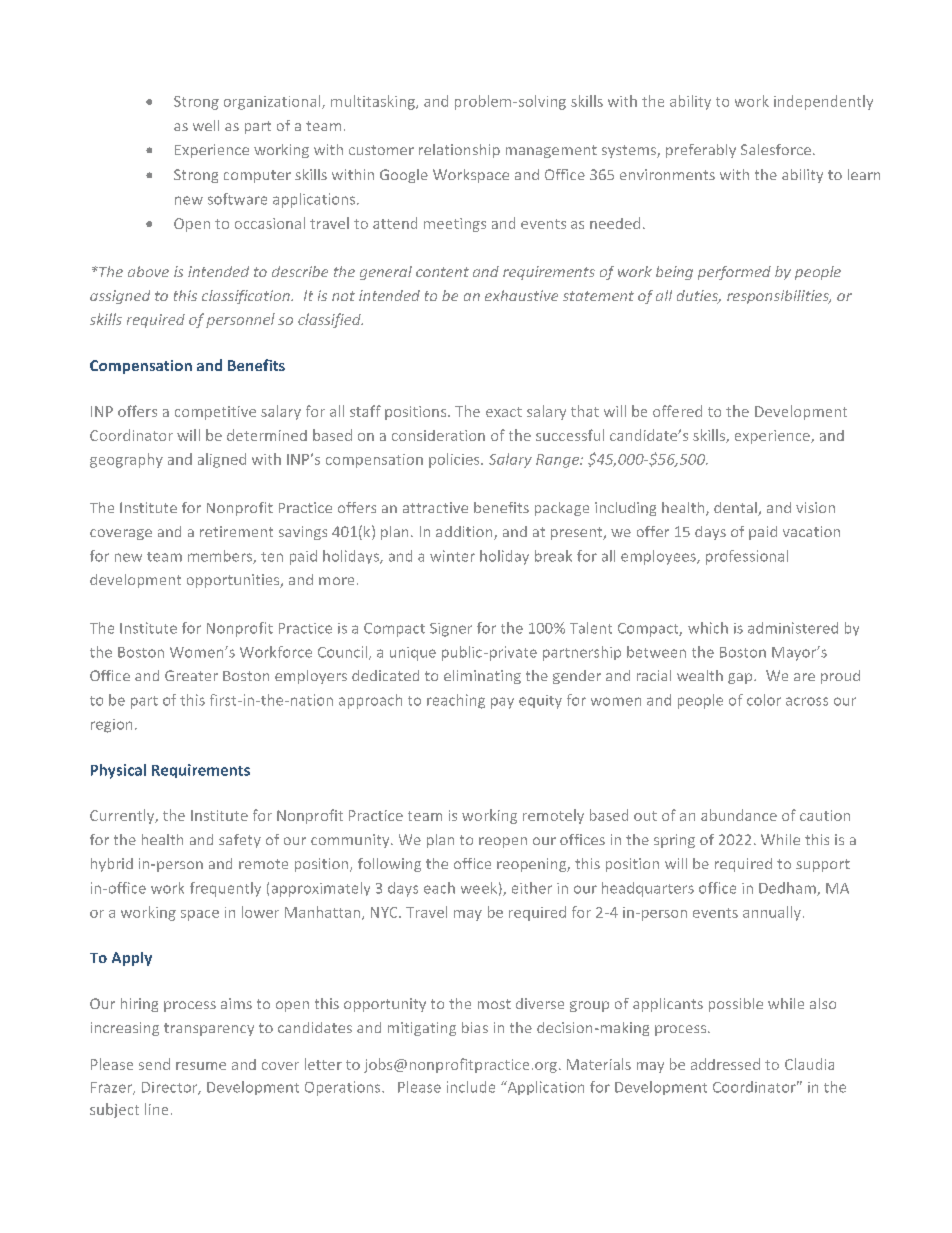 The height and width of the screenshot is (1233, 952). I want to click on aligned, so click(222, 460).
